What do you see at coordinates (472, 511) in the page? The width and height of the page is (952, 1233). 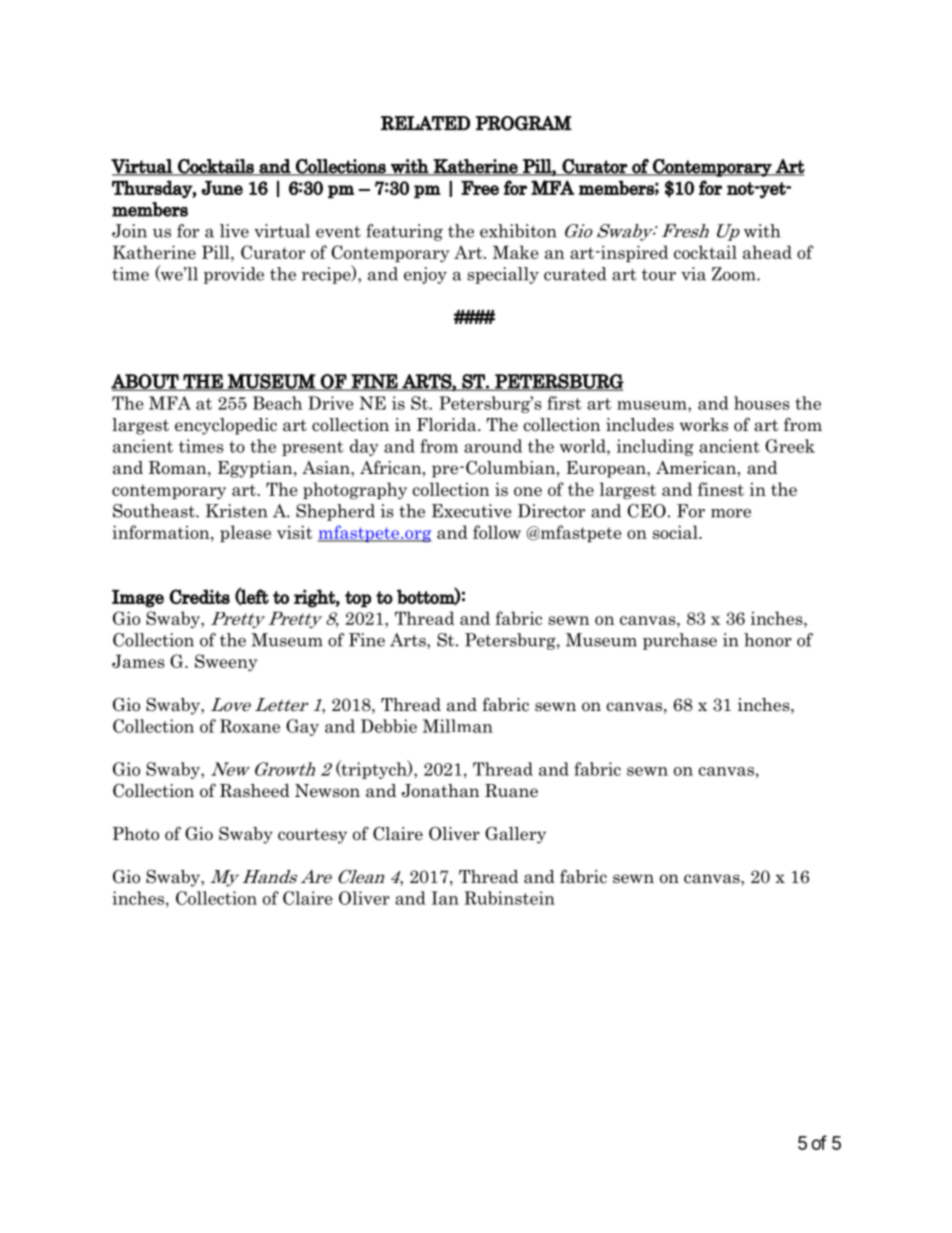 I see `Executive` at bounding box center [472, 511].
